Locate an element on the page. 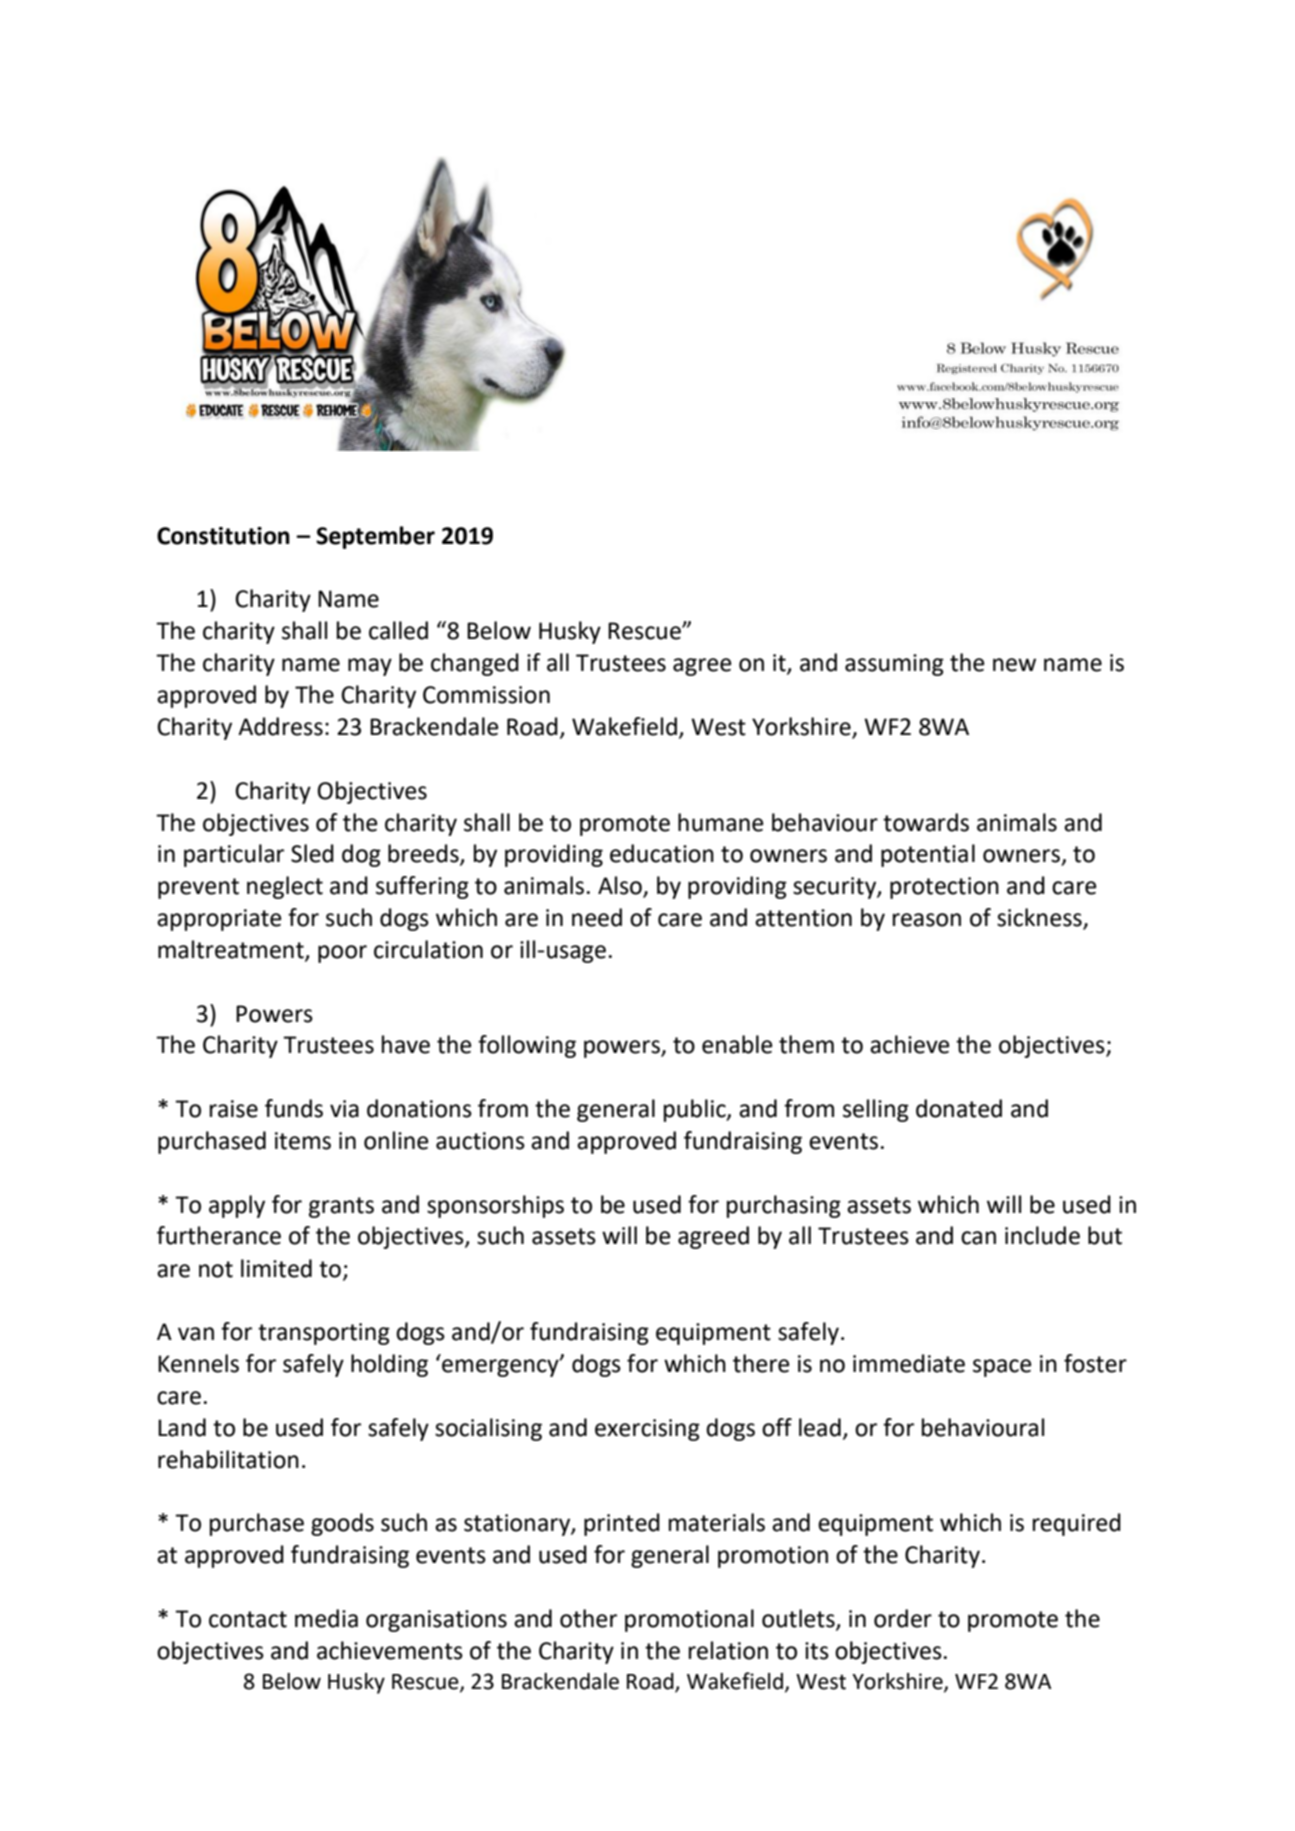  new is located at coordinates (1014, 665).
